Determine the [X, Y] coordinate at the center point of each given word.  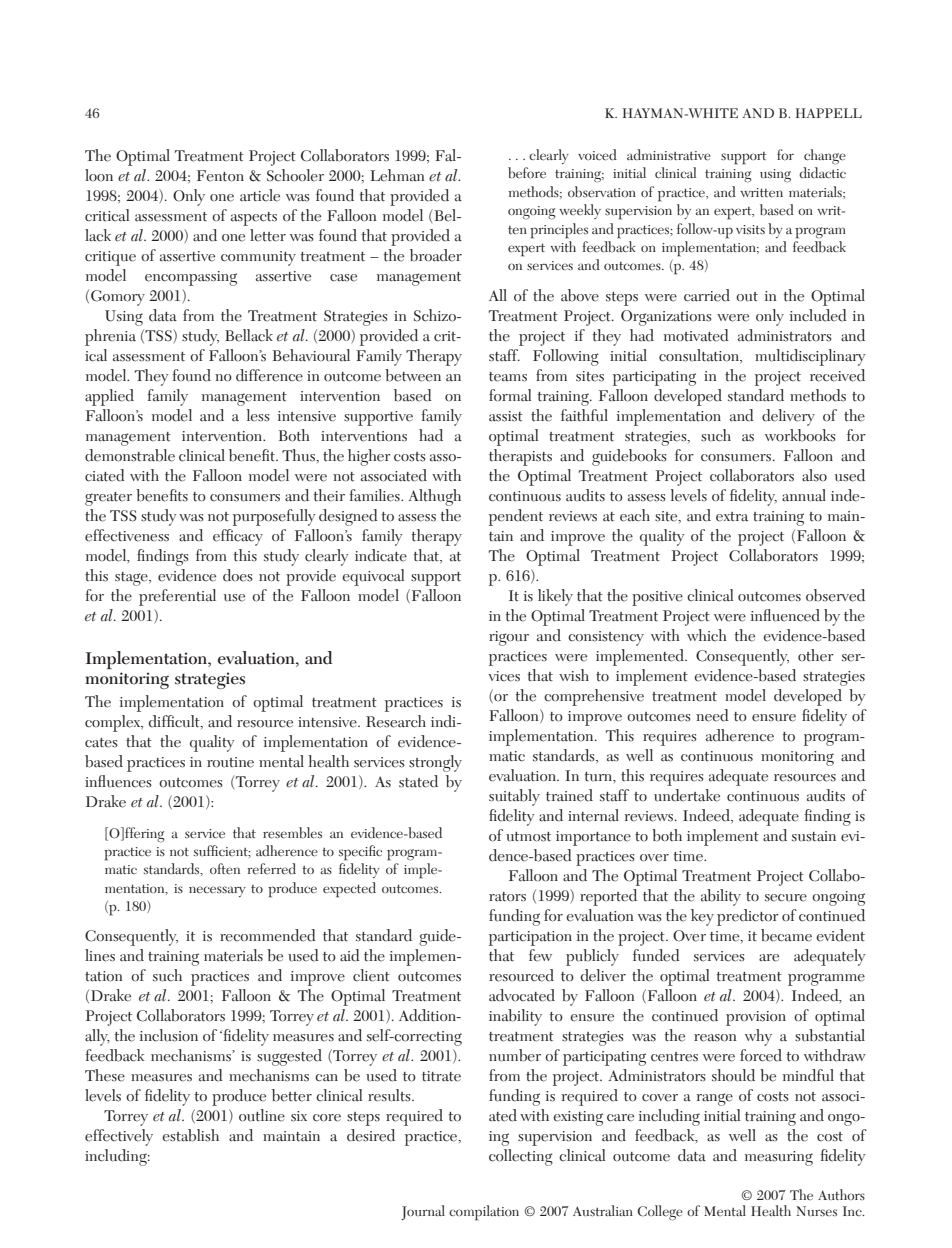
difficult [175, 722]
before [527, 172]
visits [750, 229]
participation [530, 938]
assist [506, 416]
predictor [748, 917]
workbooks [800, 435]
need [712, 715]
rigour [509, 638]
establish [190, 1135]
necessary [217, 891]
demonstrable [130, 455]
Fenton [220, 176]
